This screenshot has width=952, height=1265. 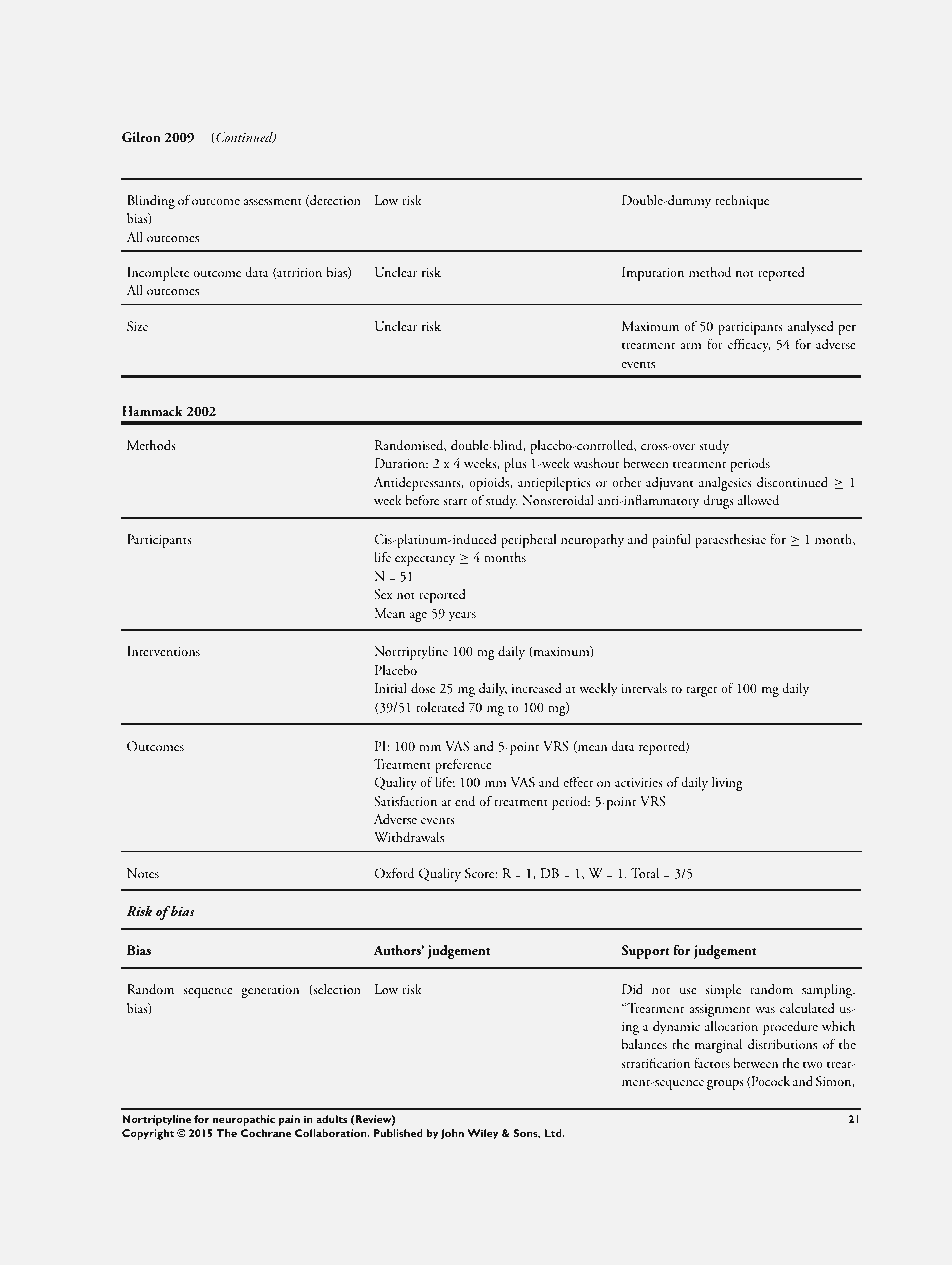 What do you see at coordinates (244, 1120) in the screenshot?
I see `neuropathic` at bounding box center [244, 1120].
